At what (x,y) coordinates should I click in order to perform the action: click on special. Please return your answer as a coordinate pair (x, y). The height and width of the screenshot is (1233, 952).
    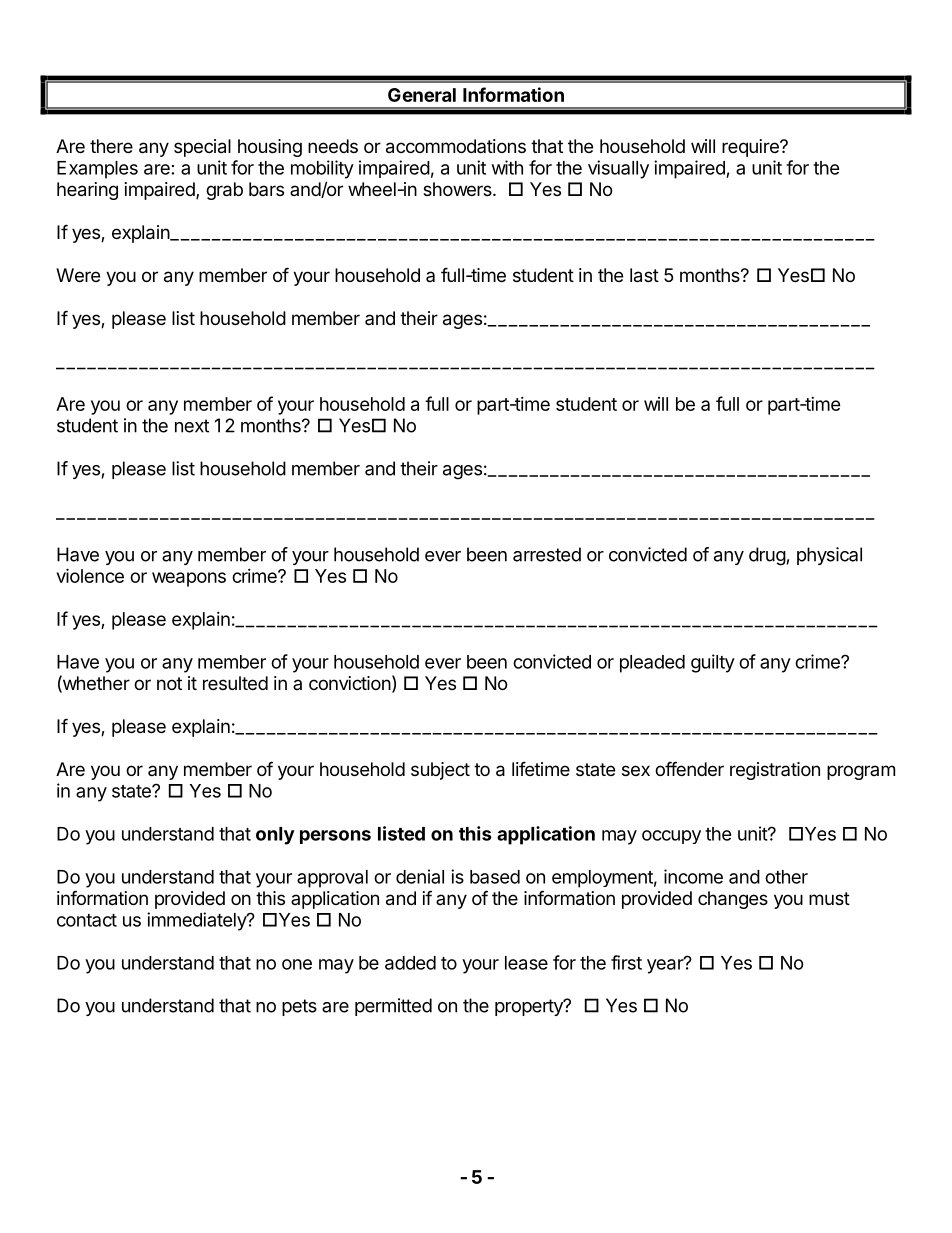
    Looking at the image, I should click on (202, 148).
